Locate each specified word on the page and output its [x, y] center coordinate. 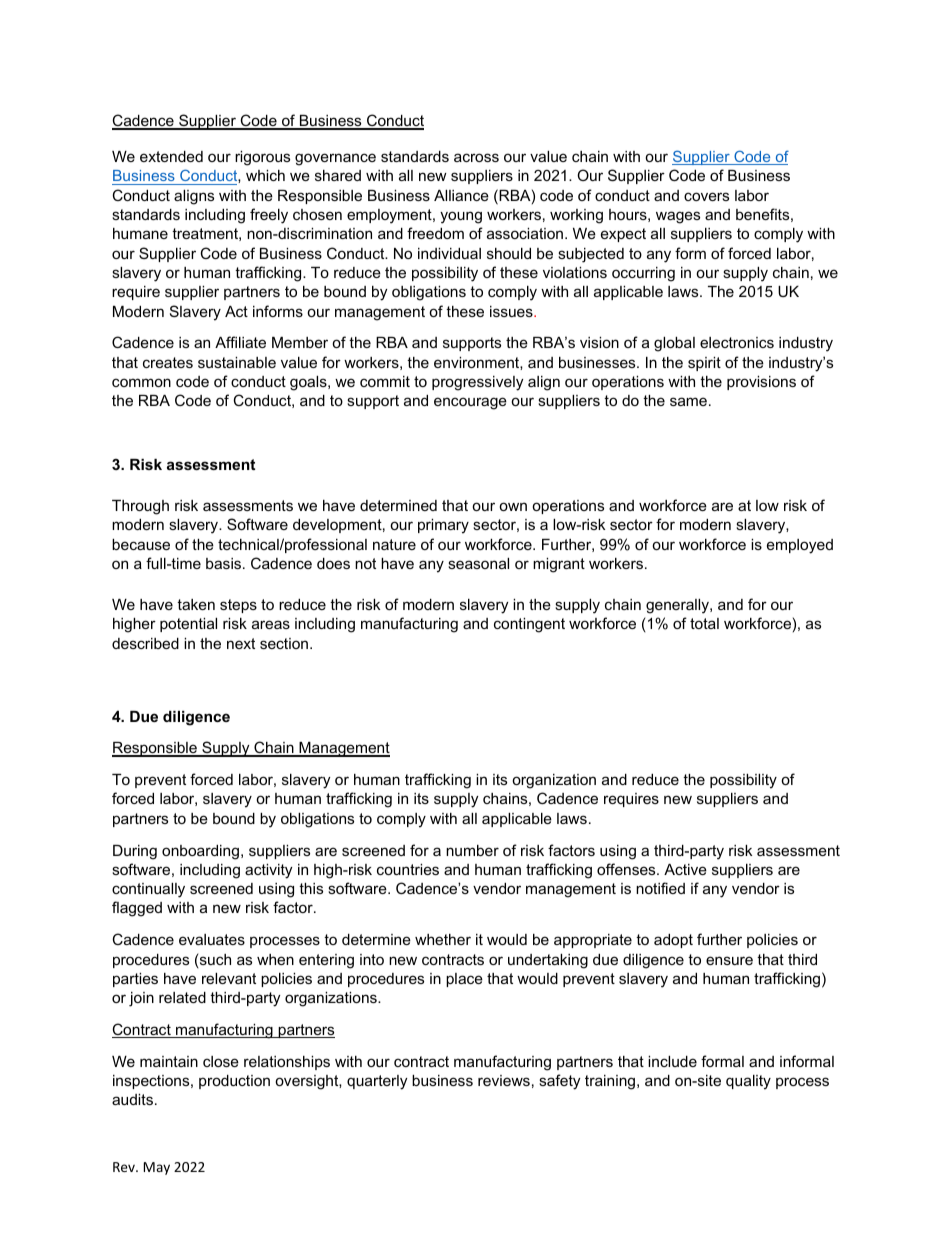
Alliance [461, 195]
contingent [529, 625]
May [157, 1168]
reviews [504, 1080]
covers [706, 196]
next [241, 643]
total [704, 623]
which [265, 175]
